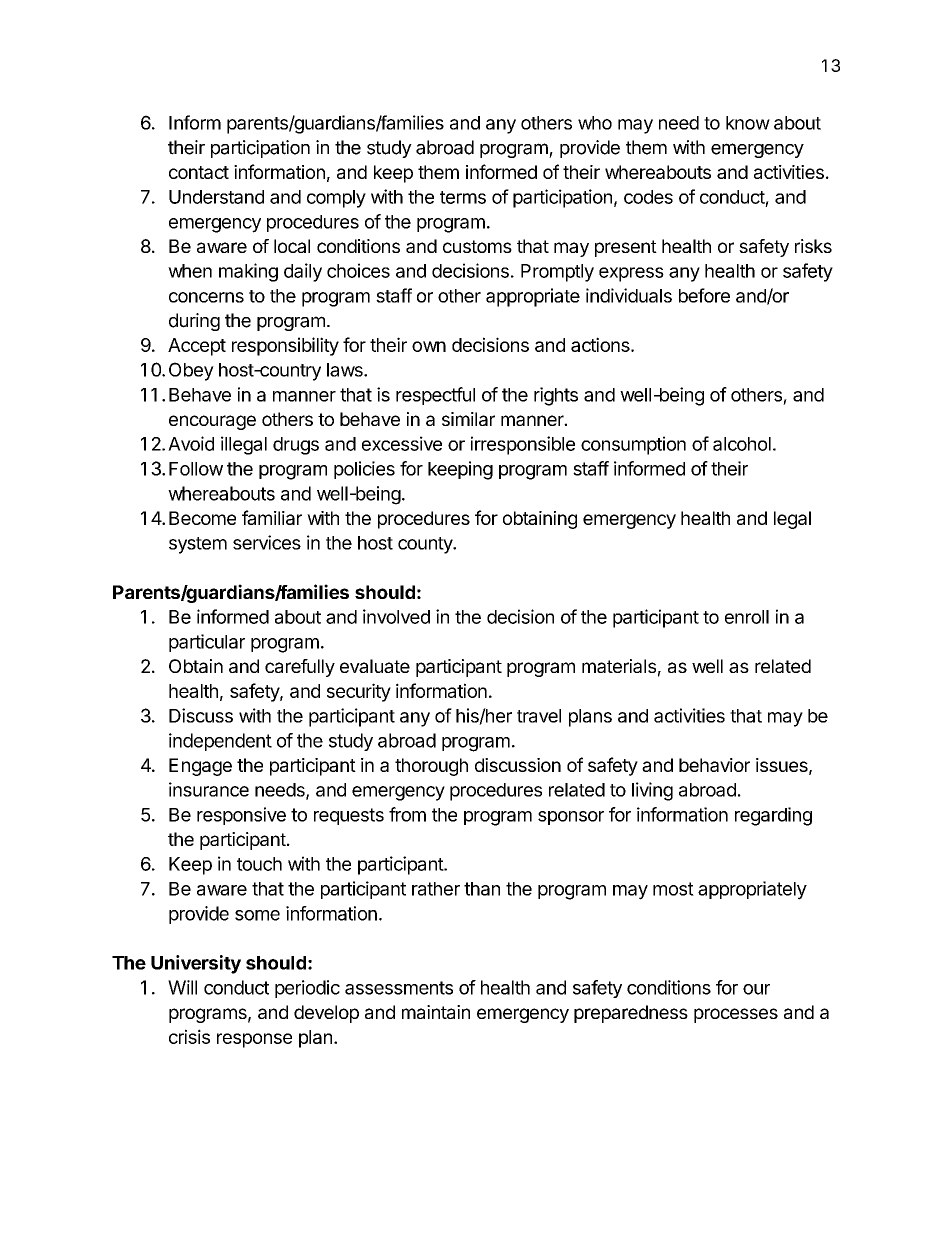 This screenshot has height=1233, width=952. I want to click on contact, so click(199, 172).
